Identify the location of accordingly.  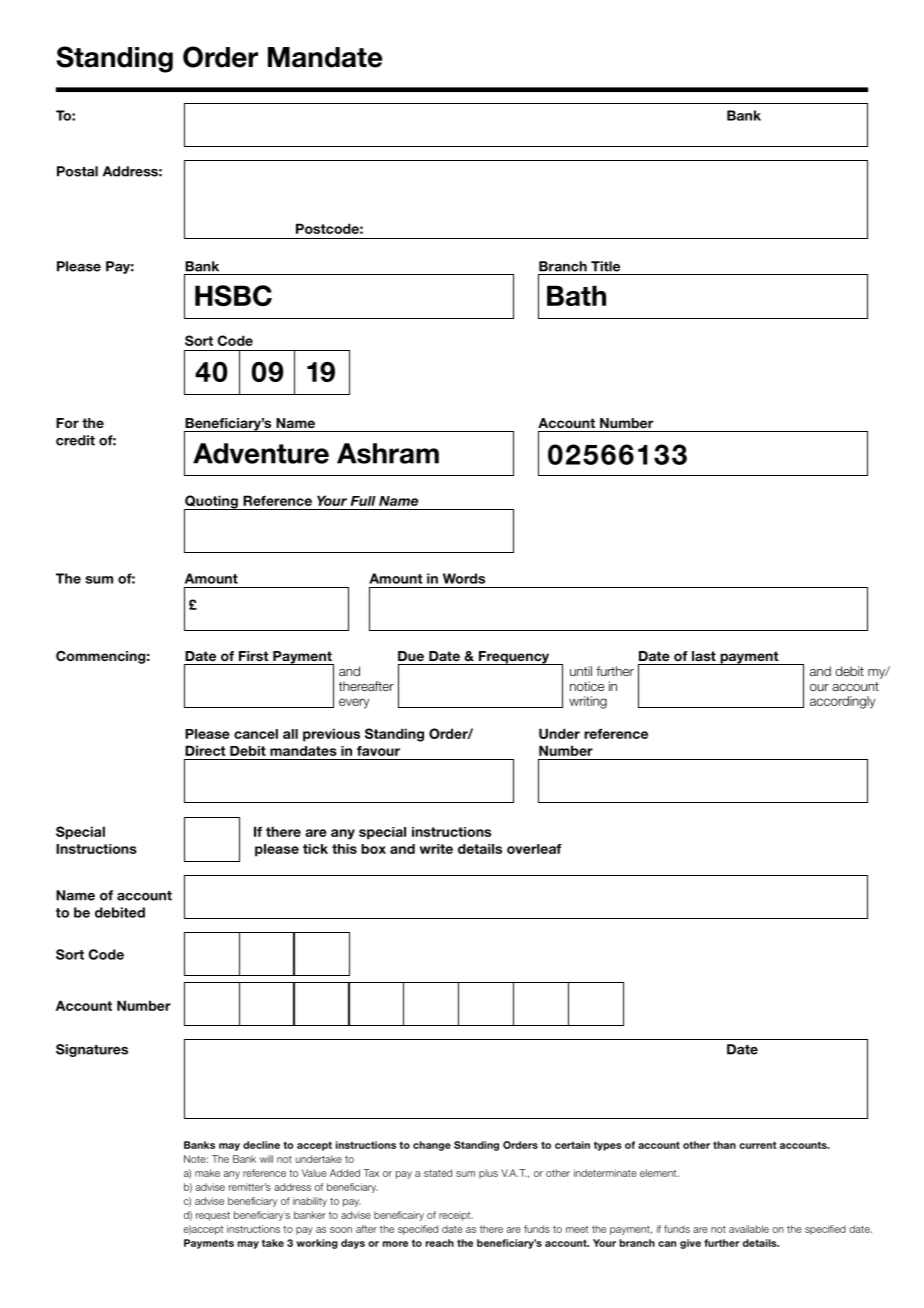
(842, 702).
